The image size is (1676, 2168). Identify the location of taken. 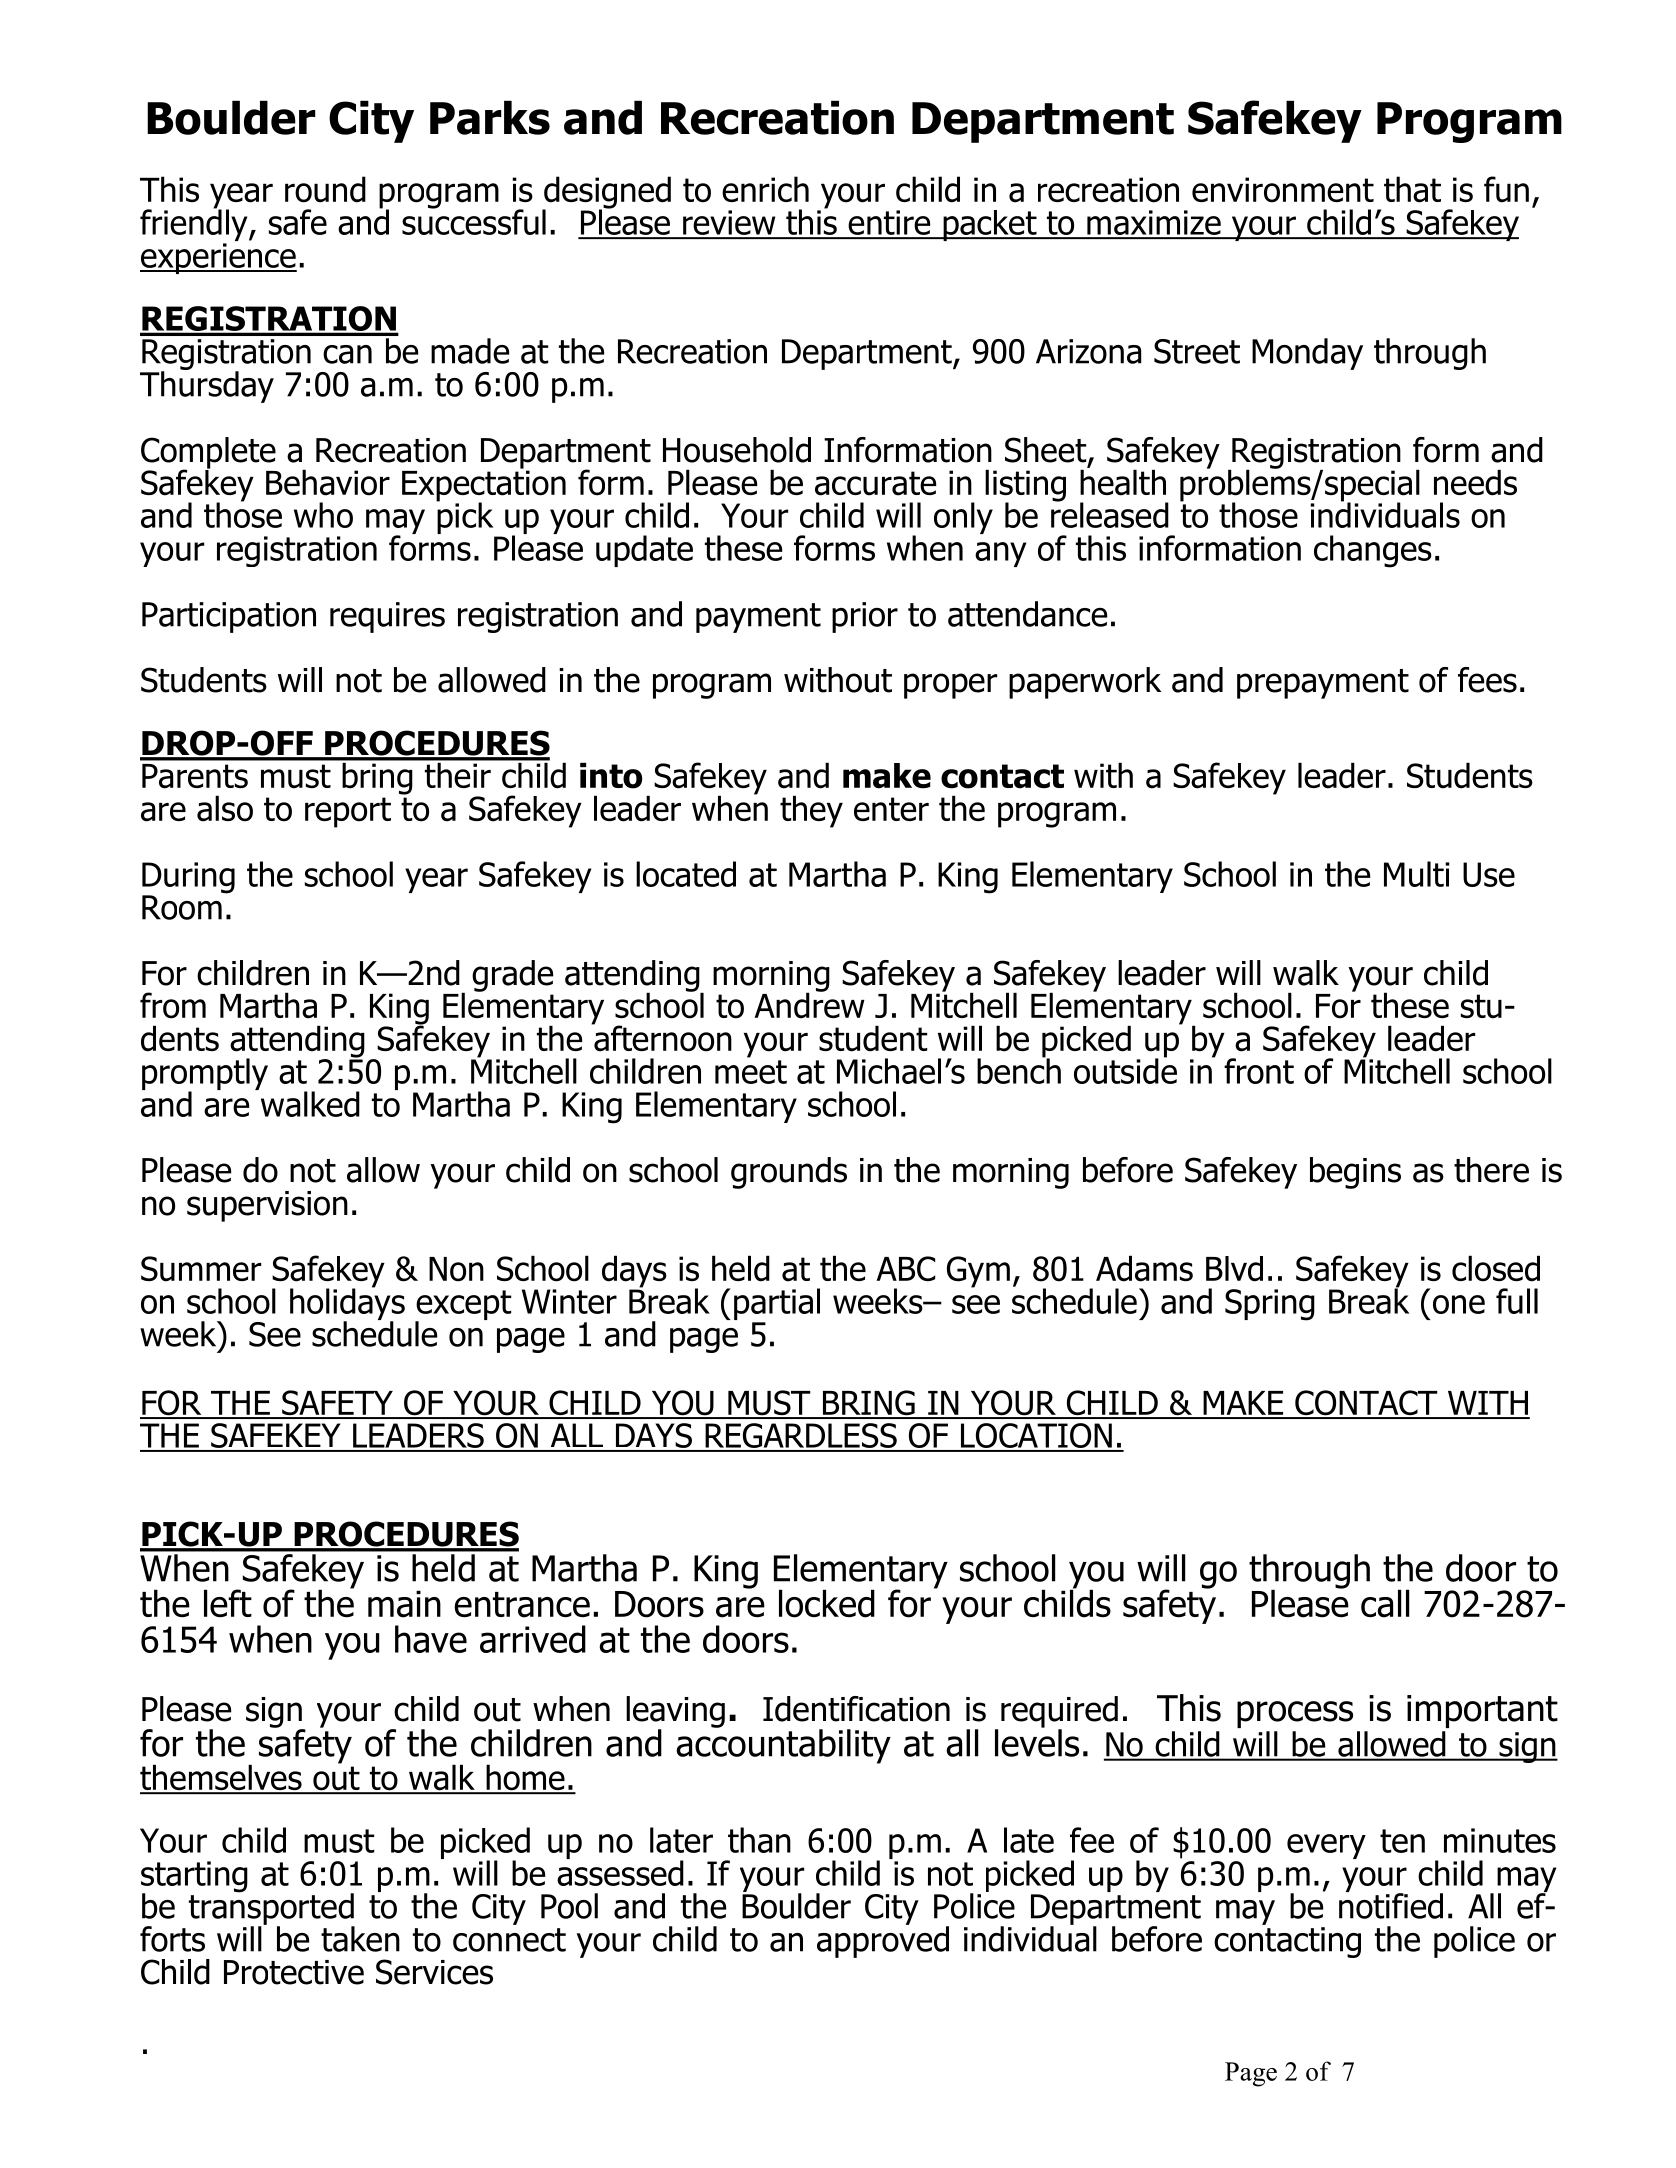
(360, 1939).
